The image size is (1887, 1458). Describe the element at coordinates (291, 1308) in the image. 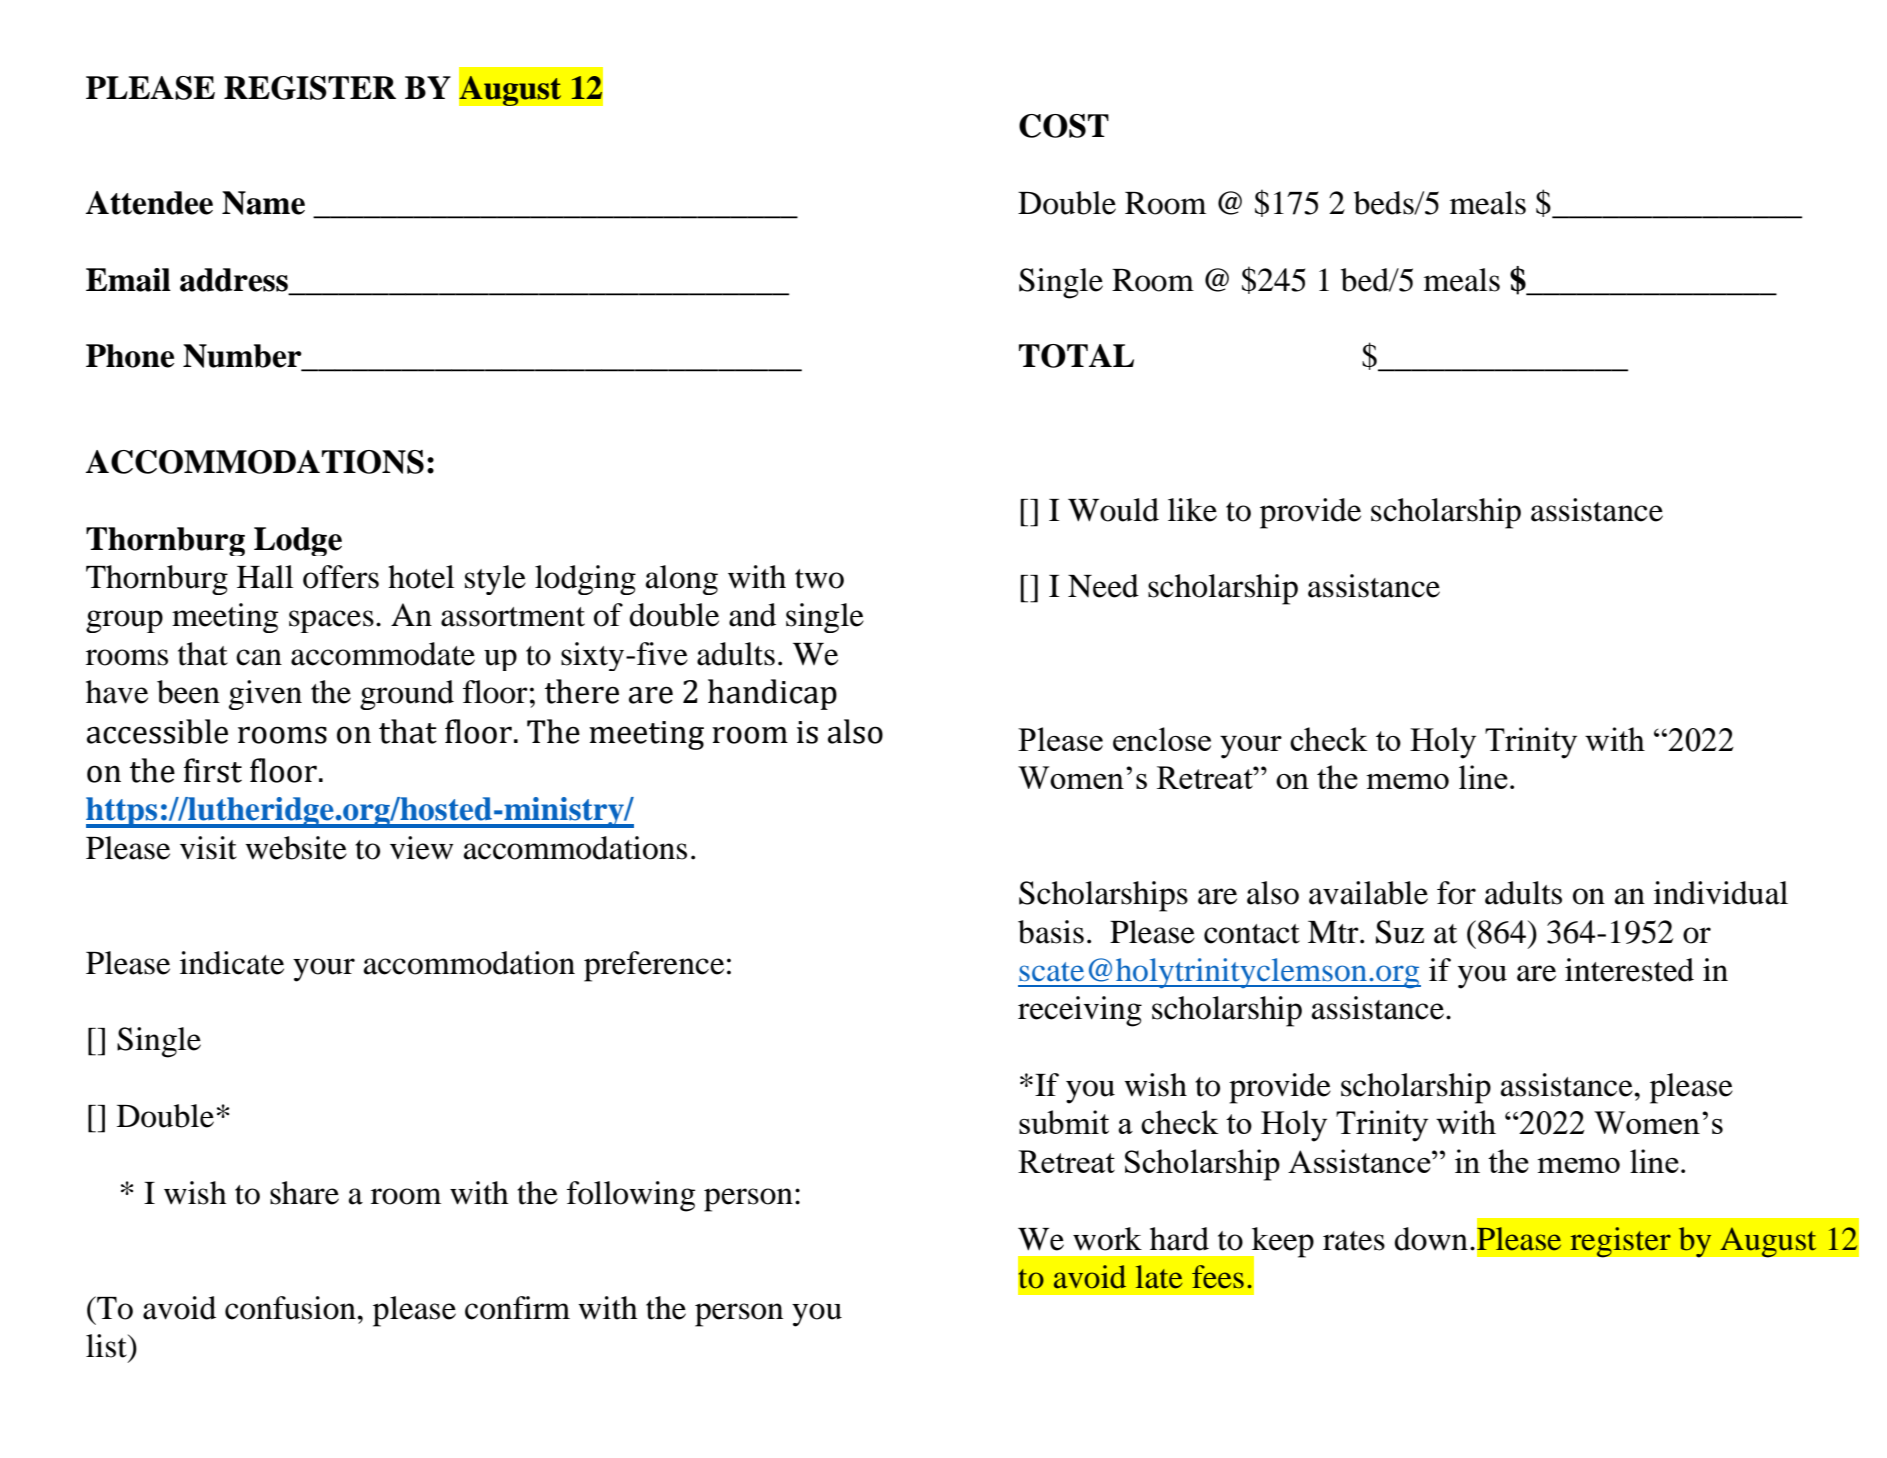

I see `confusion` at that location.
